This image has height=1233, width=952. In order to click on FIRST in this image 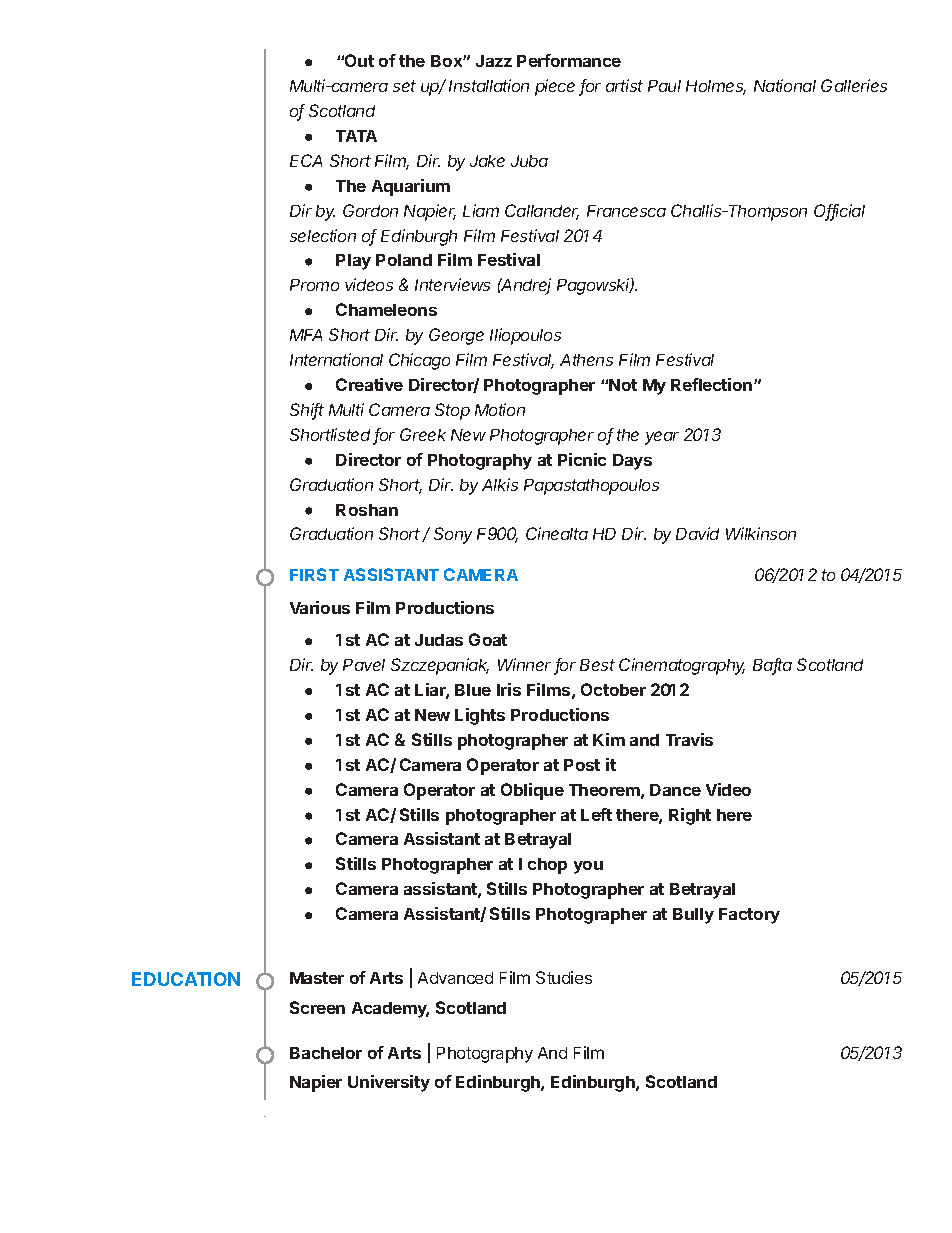, I will do `click(314, 574)`.
